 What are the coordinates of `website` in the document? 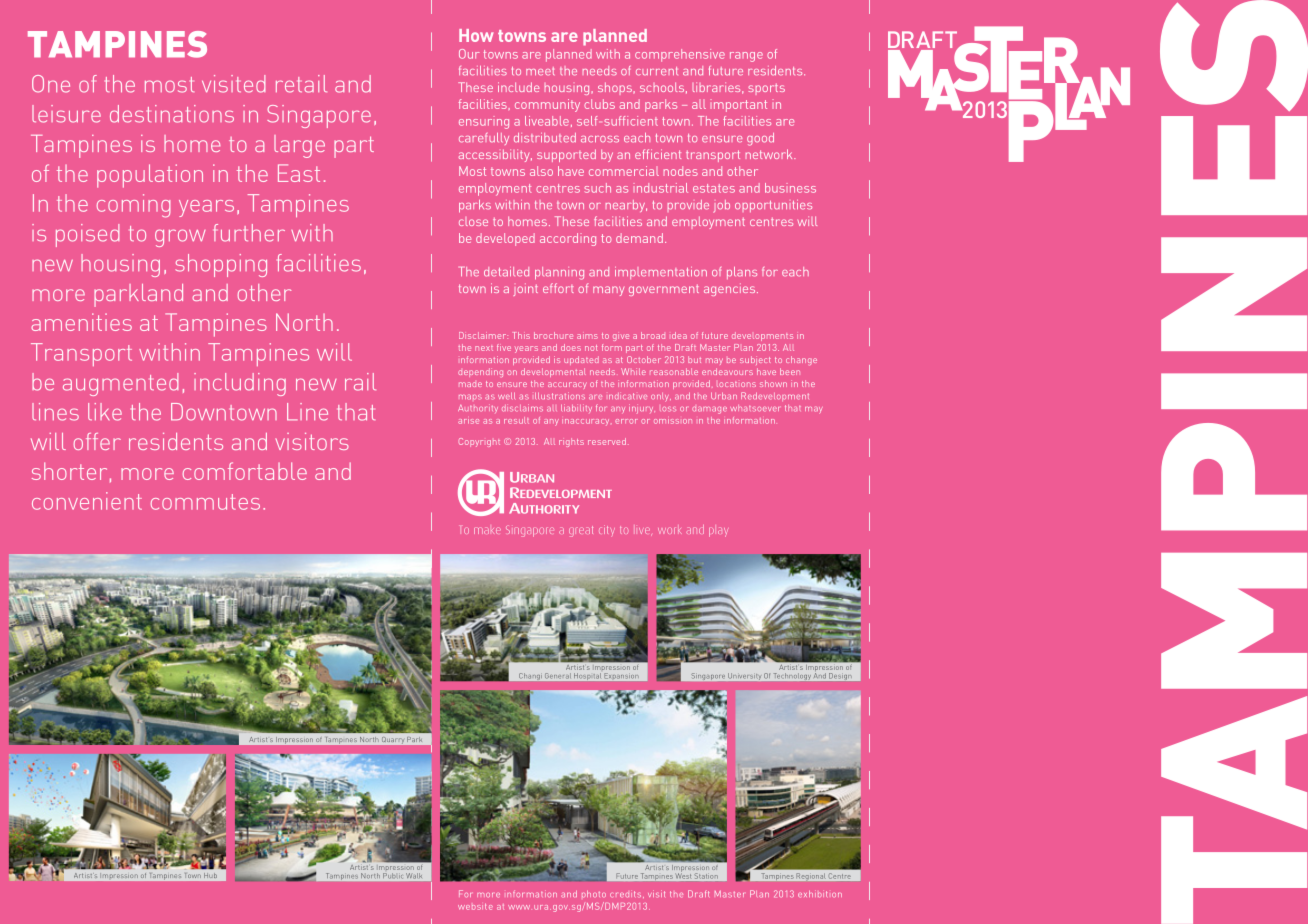 It's located at (475, 906).
